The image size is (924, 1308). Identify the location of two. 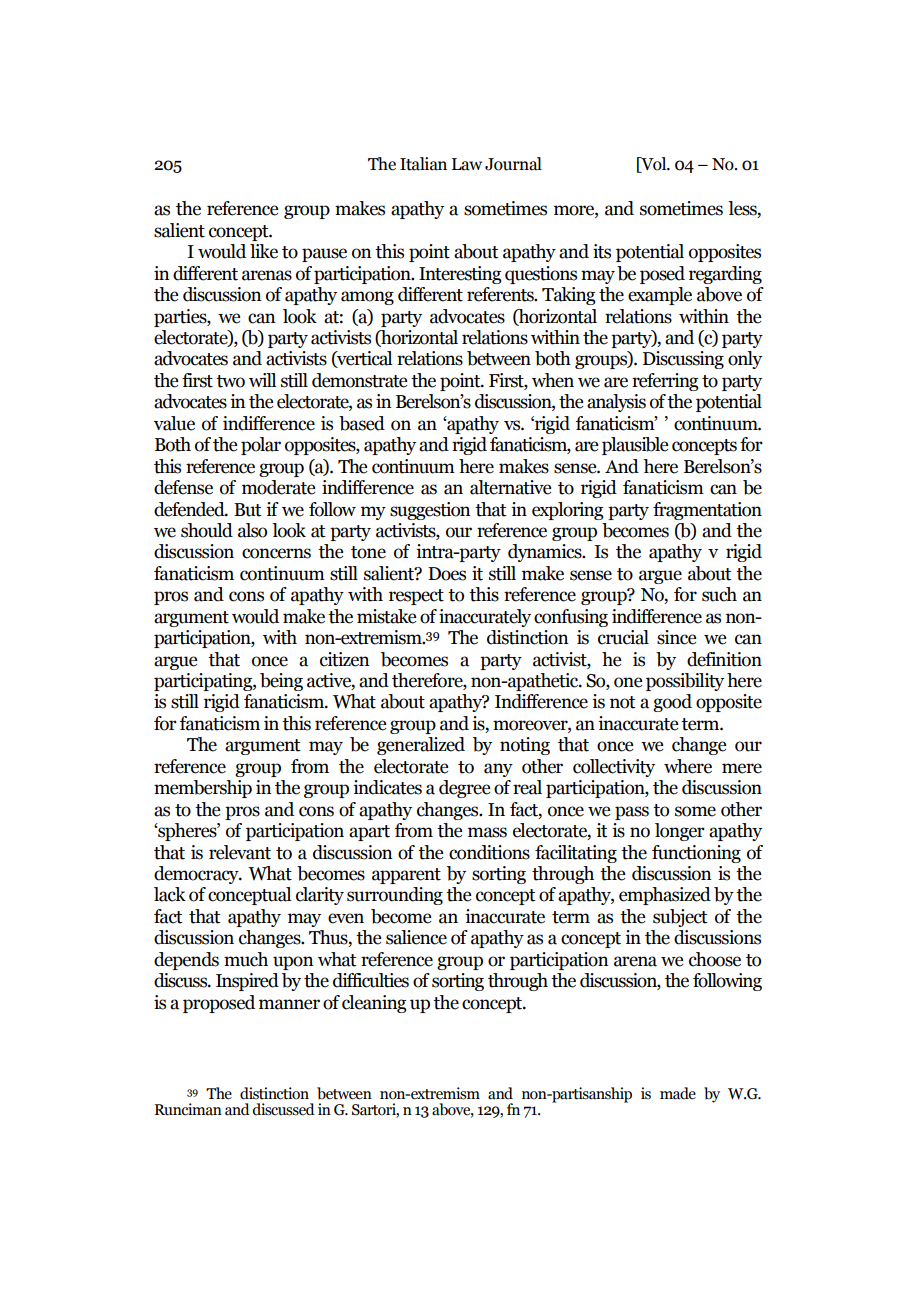
(230, 381).
